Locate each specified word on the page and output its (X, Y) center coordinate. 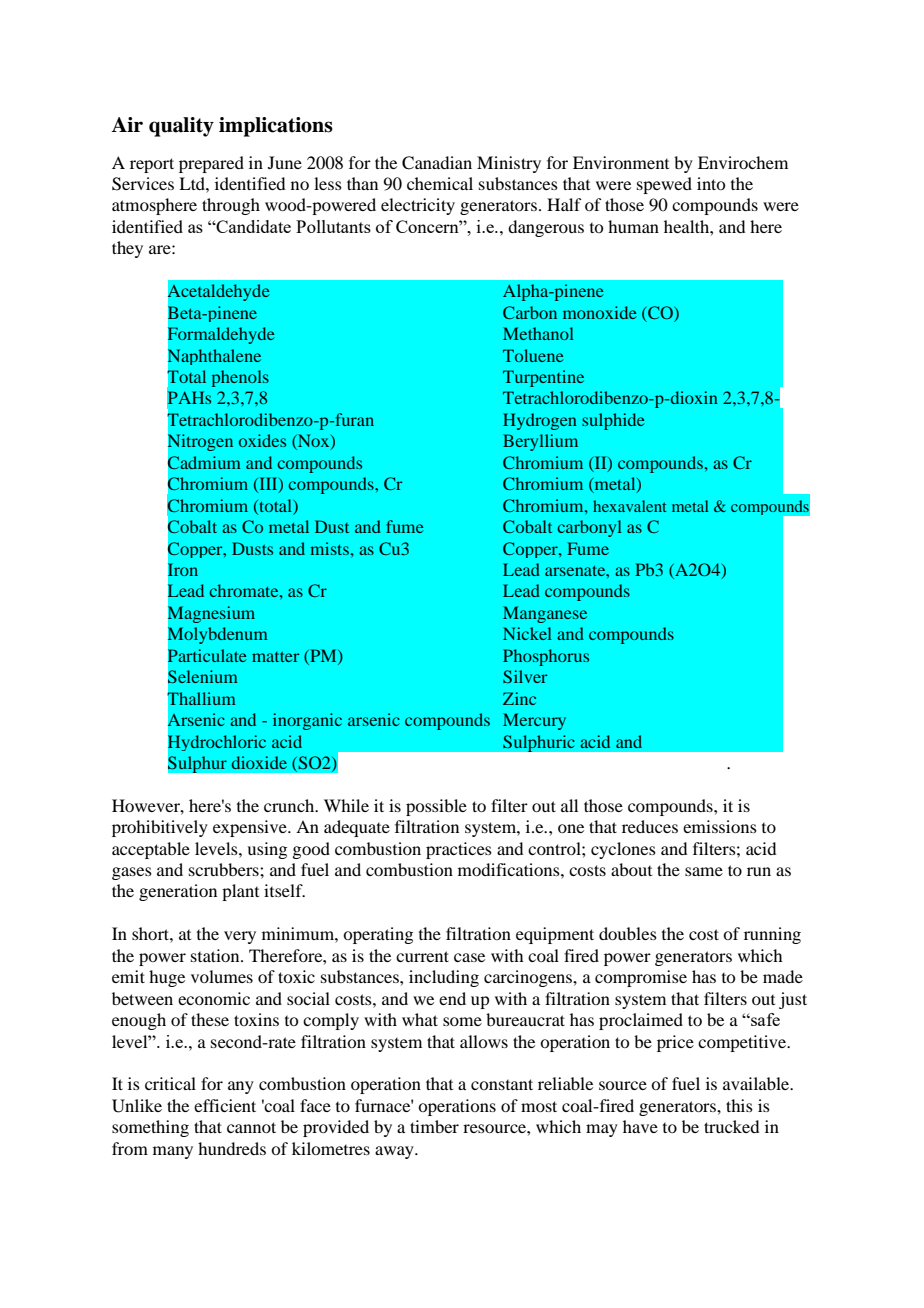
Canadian (437, 163)
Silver (525, 676)
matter (275, 657)
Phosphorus (546, 657)
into (711, 183)
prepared (211, 164)
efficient (225, 1105)
